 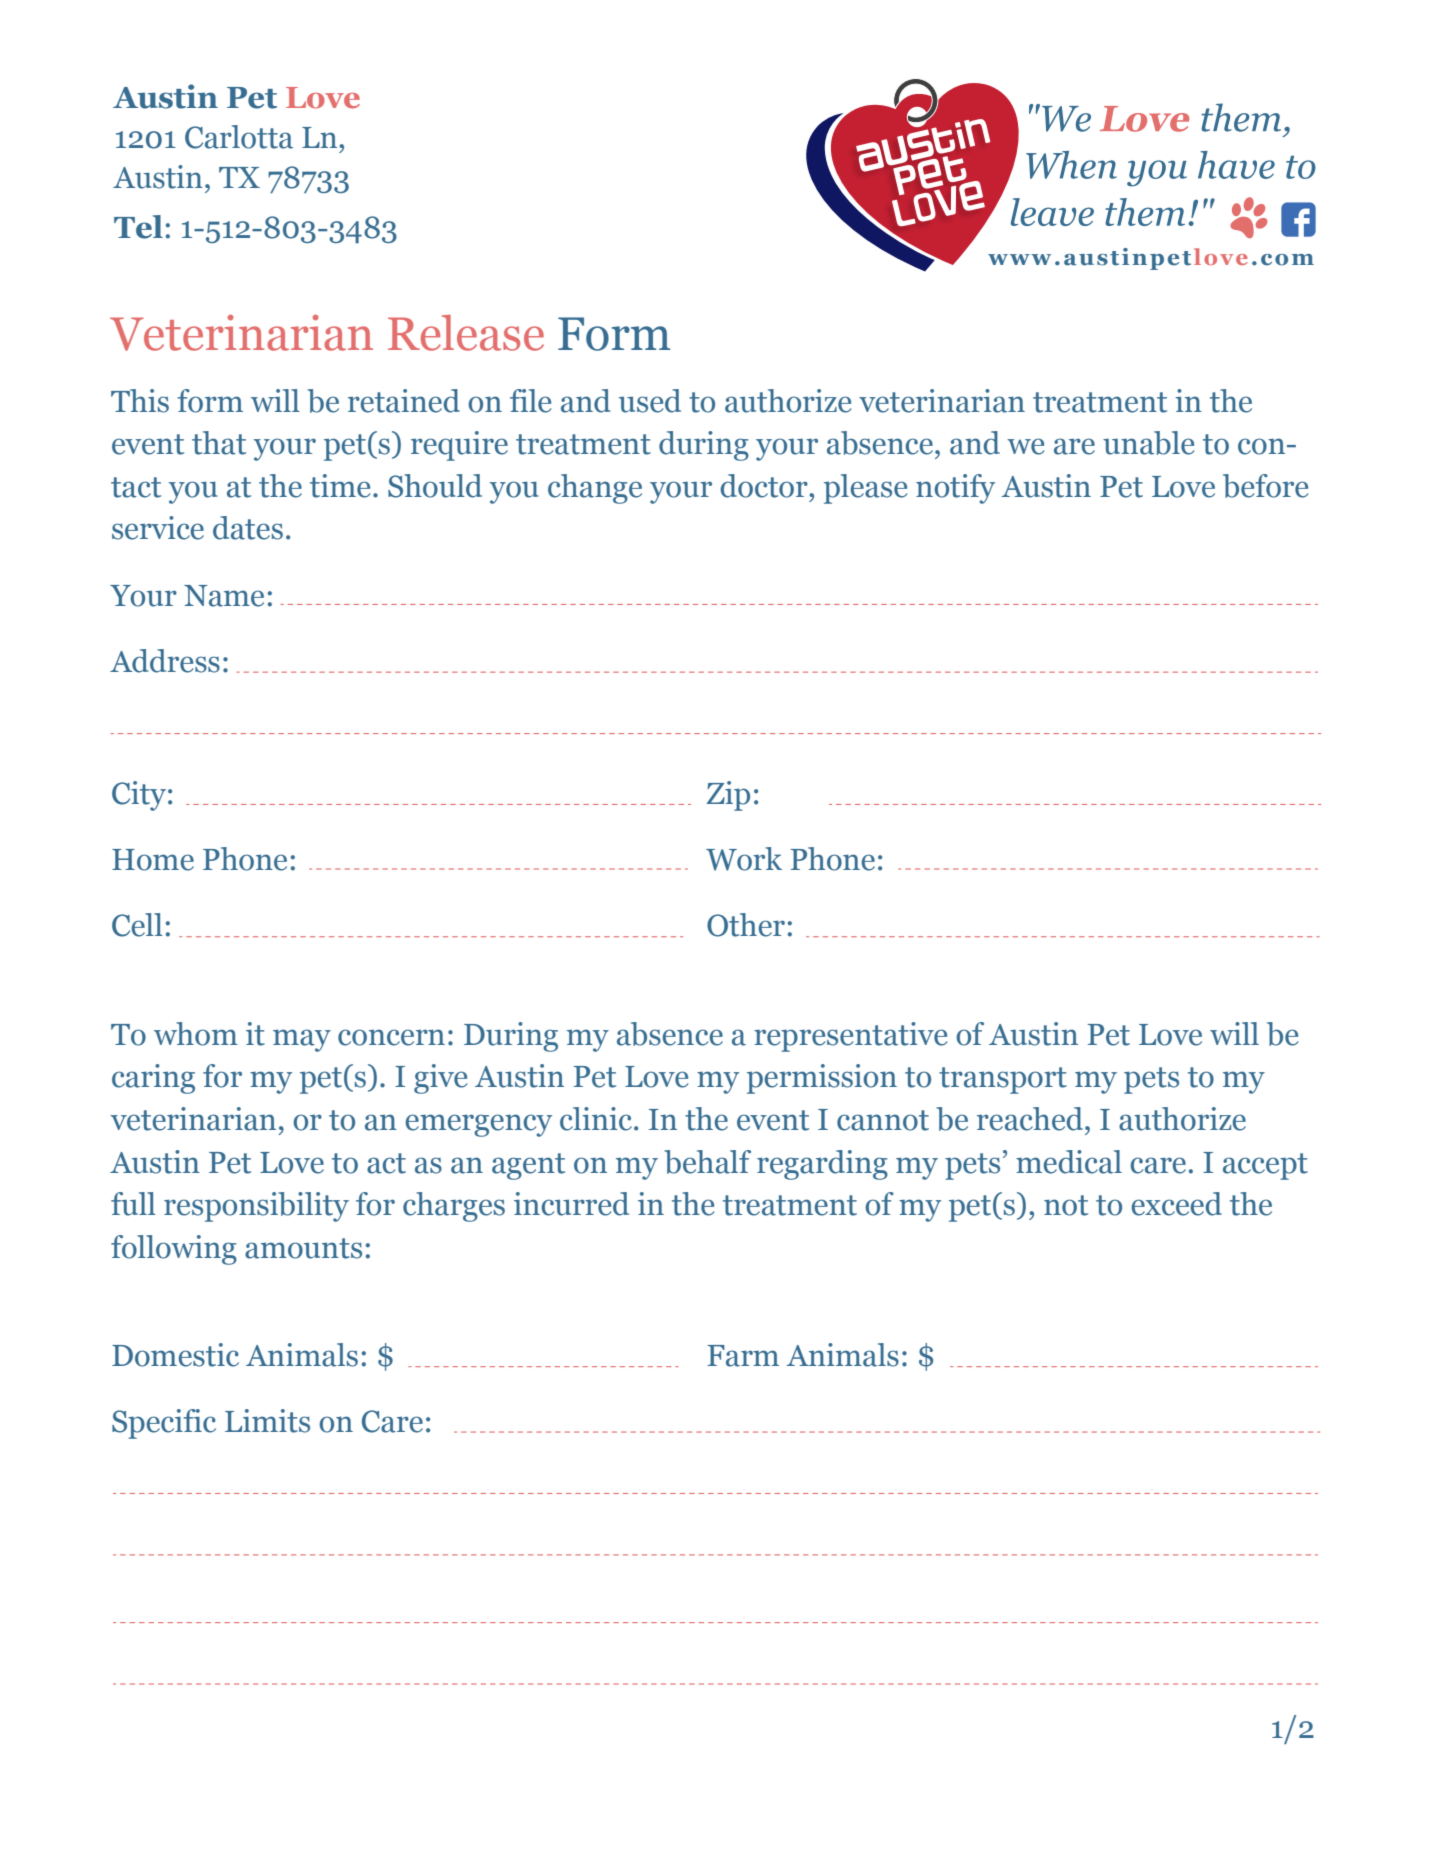 What do you see at coordinates (466, 333) in the page?
I see `Release` at bounding box center [466, 333].
